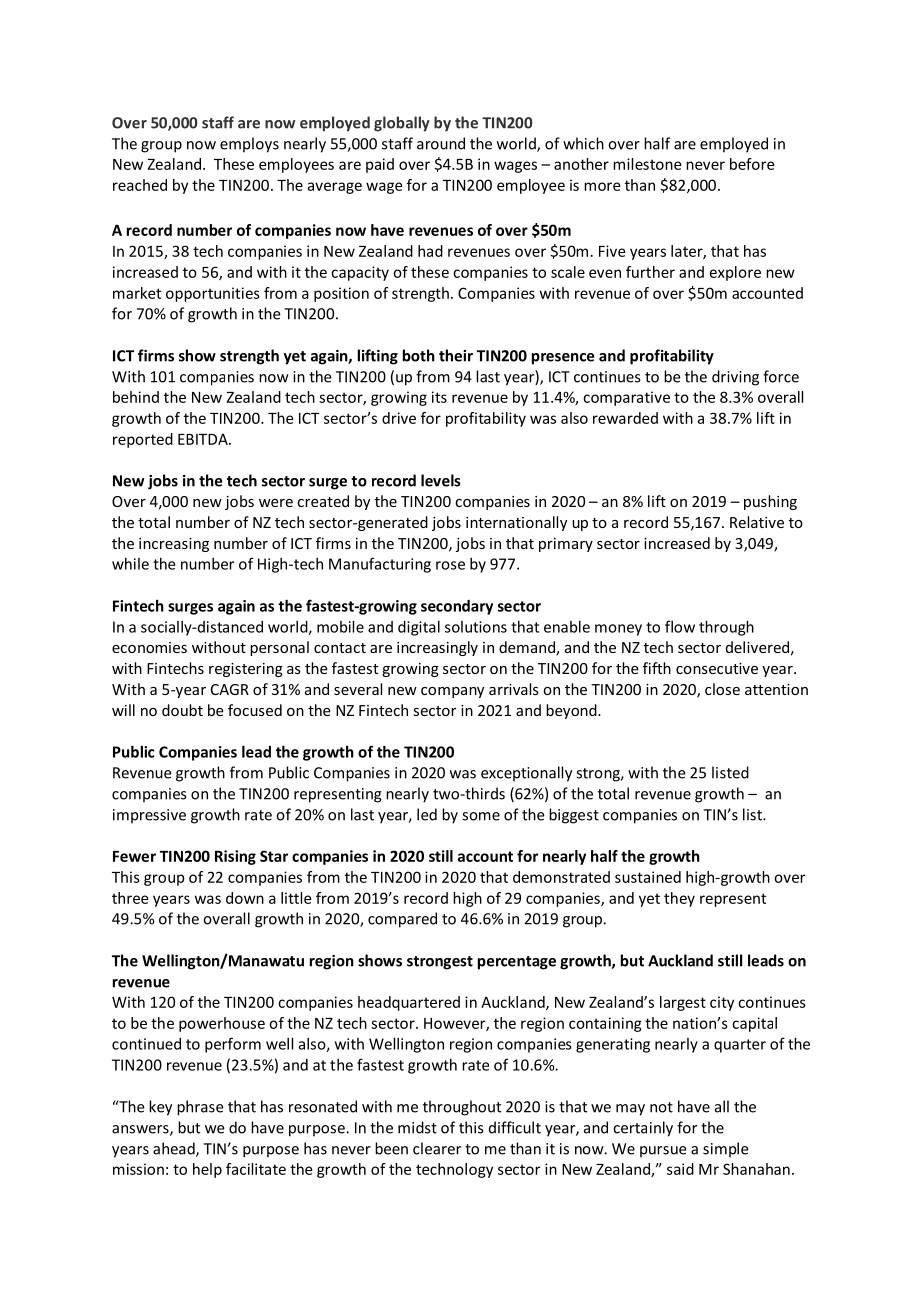  I want to click on before, so click(752, 164).
